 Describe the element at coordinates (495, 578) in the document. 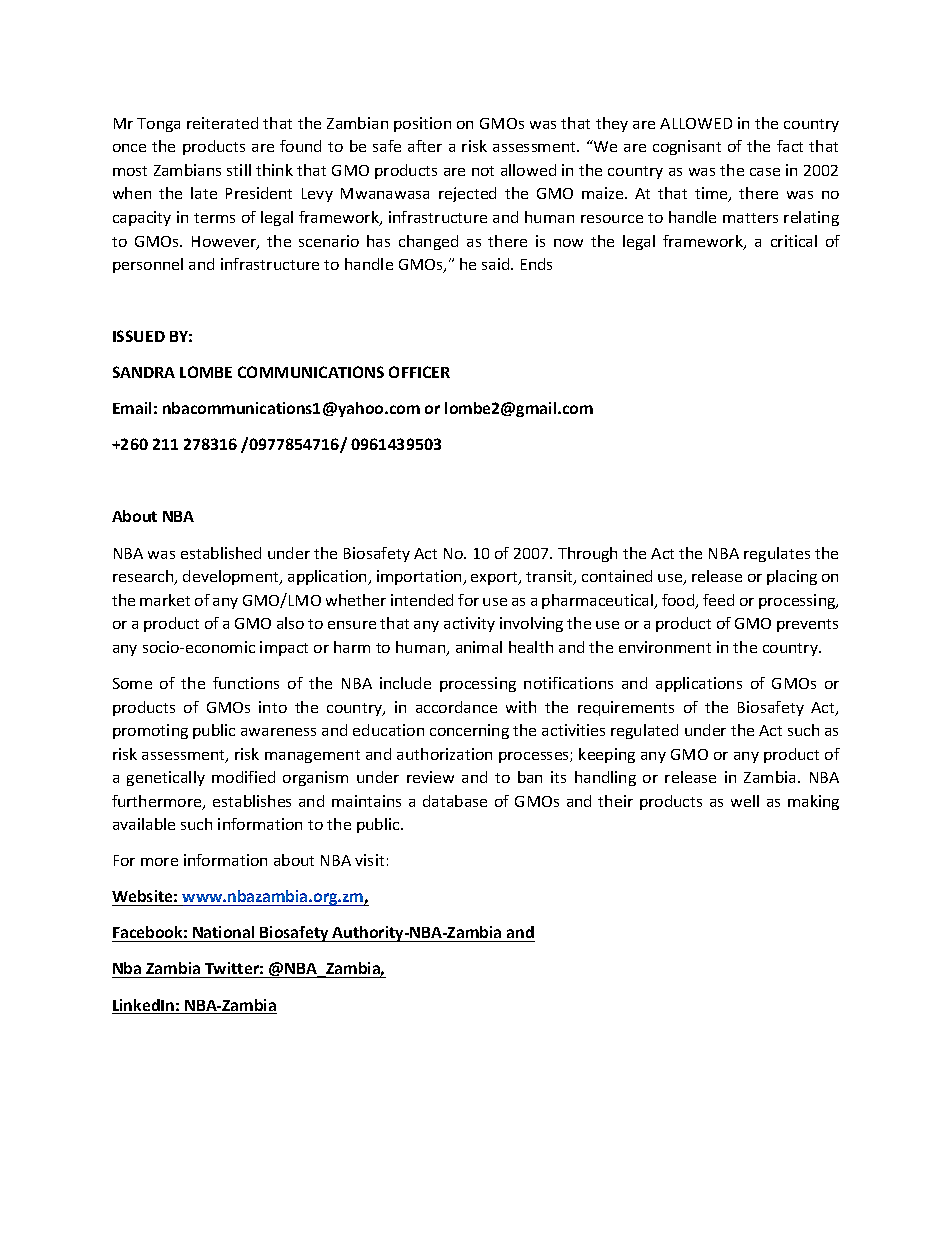

I see `export` at that location.
